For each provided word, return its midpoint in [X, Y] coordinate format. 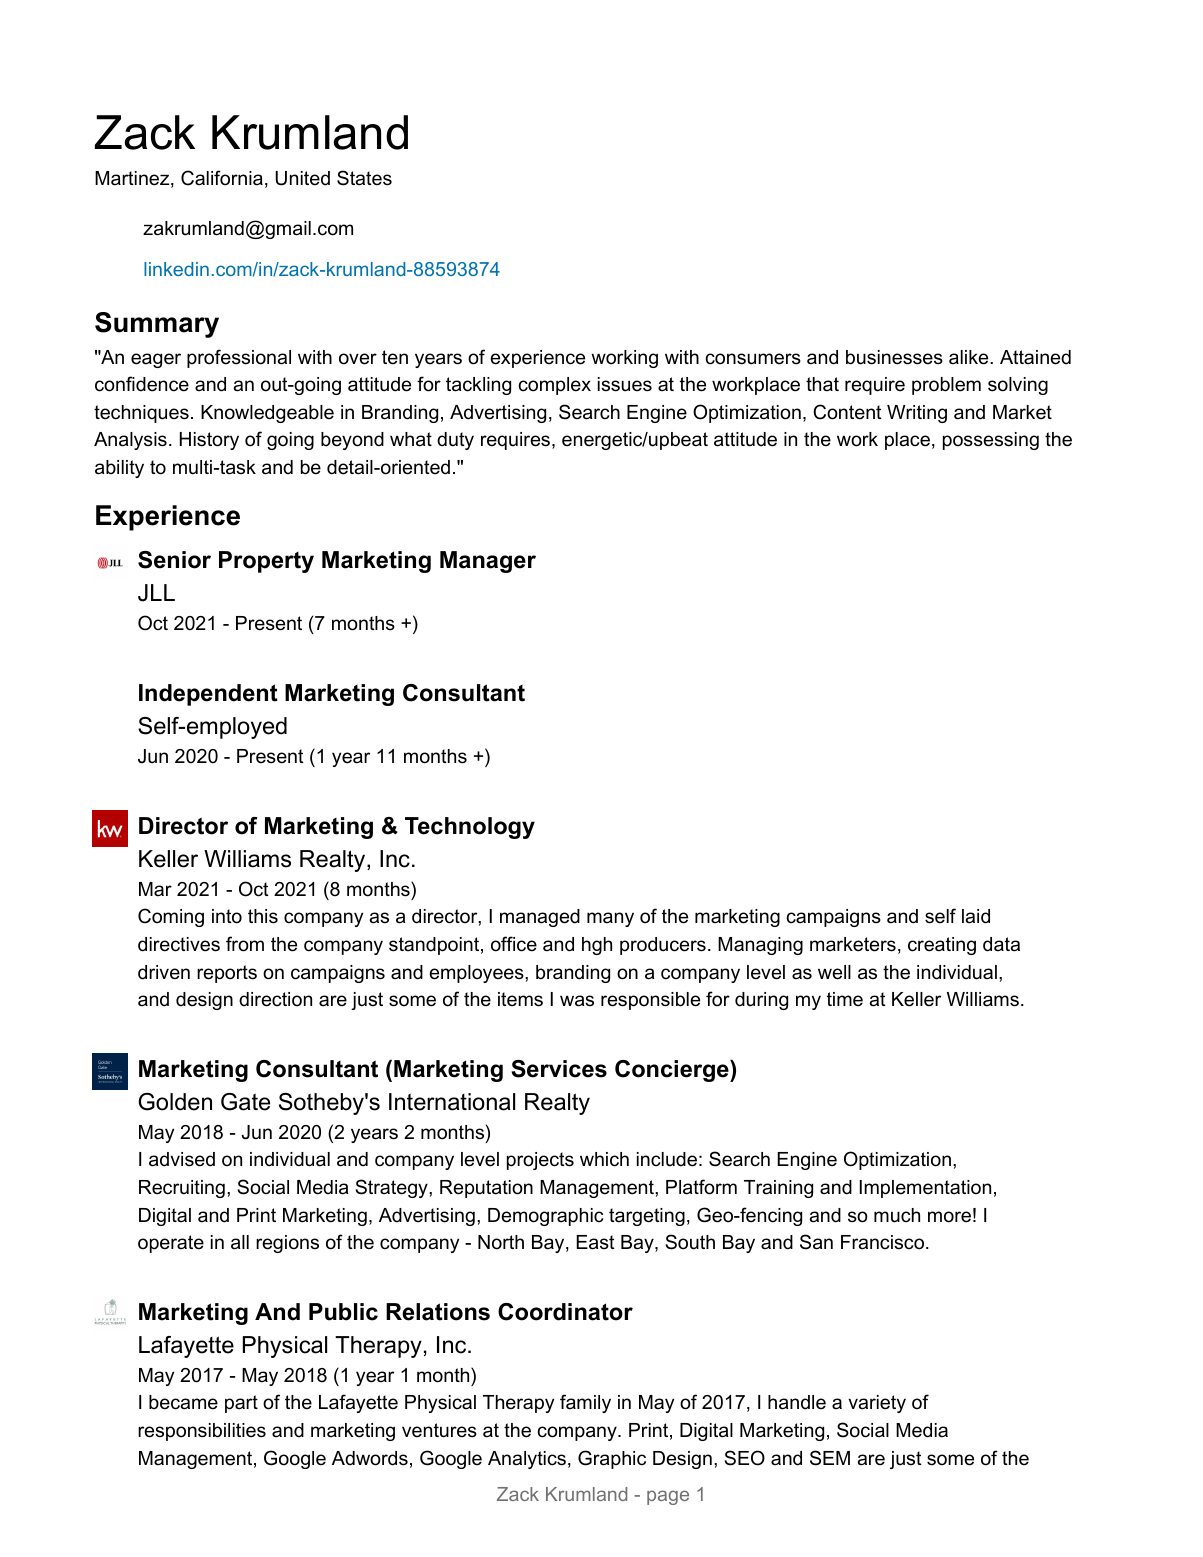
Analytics [527, 1460]
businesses [894, 357]
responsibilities [202, 1432]
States [364, 178]
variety [877, 1404]
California [222, 178]
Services [559, 1069]
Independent [208, 695]
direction [275, 999]
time [845, 999]
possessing [991, 441]
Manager [488, 562]
